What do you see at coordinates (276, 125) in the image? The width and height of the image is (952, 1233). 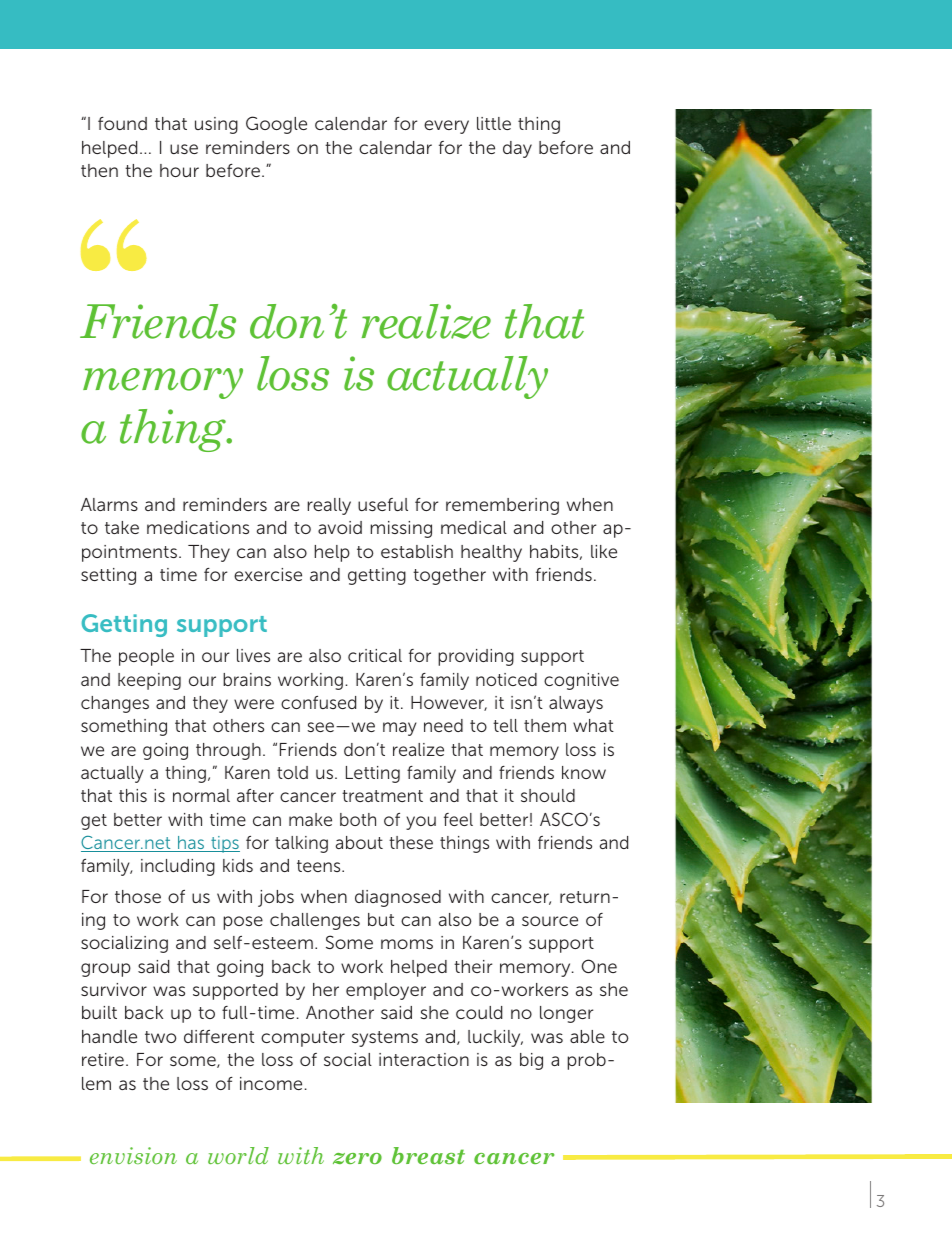 I see `Google` at bounding box center [276, 125].
